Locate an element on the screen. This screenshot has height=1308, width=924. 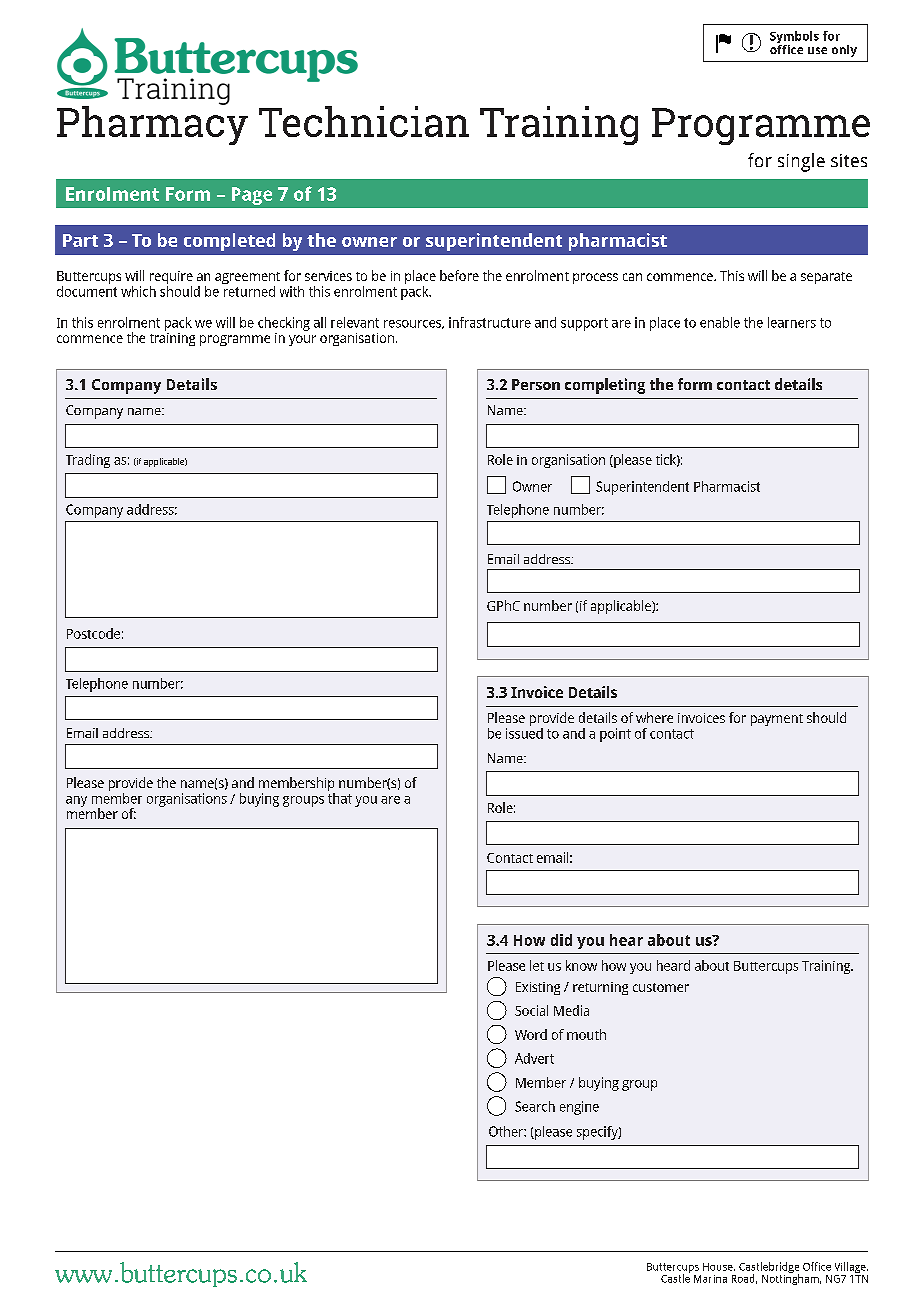
learners is located at coordinates (792, 322).
